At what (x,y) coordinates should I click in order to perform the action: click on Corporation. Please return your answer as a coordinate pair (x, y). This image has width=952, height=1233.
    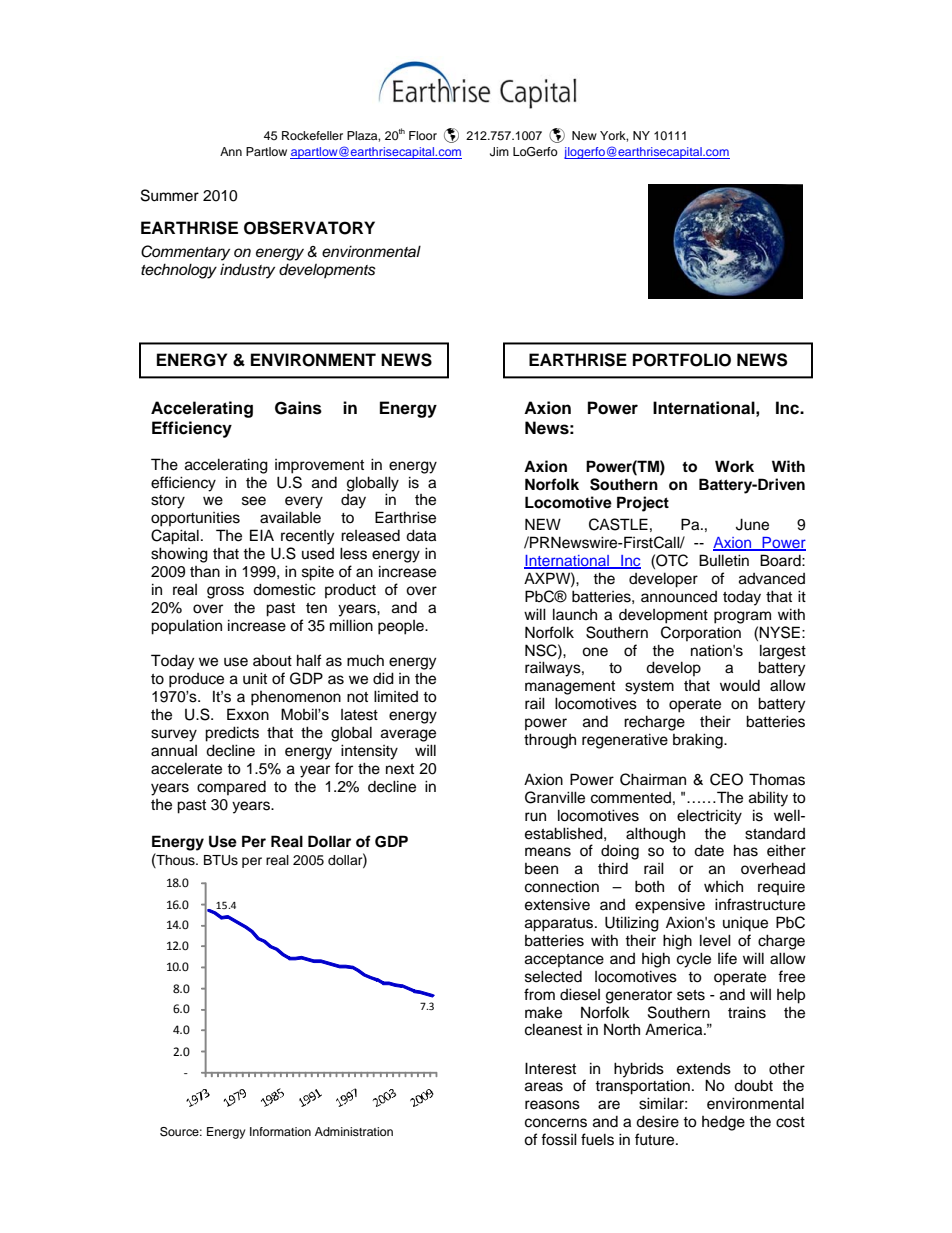
    Looking at the image, I should click on (701, 633).
